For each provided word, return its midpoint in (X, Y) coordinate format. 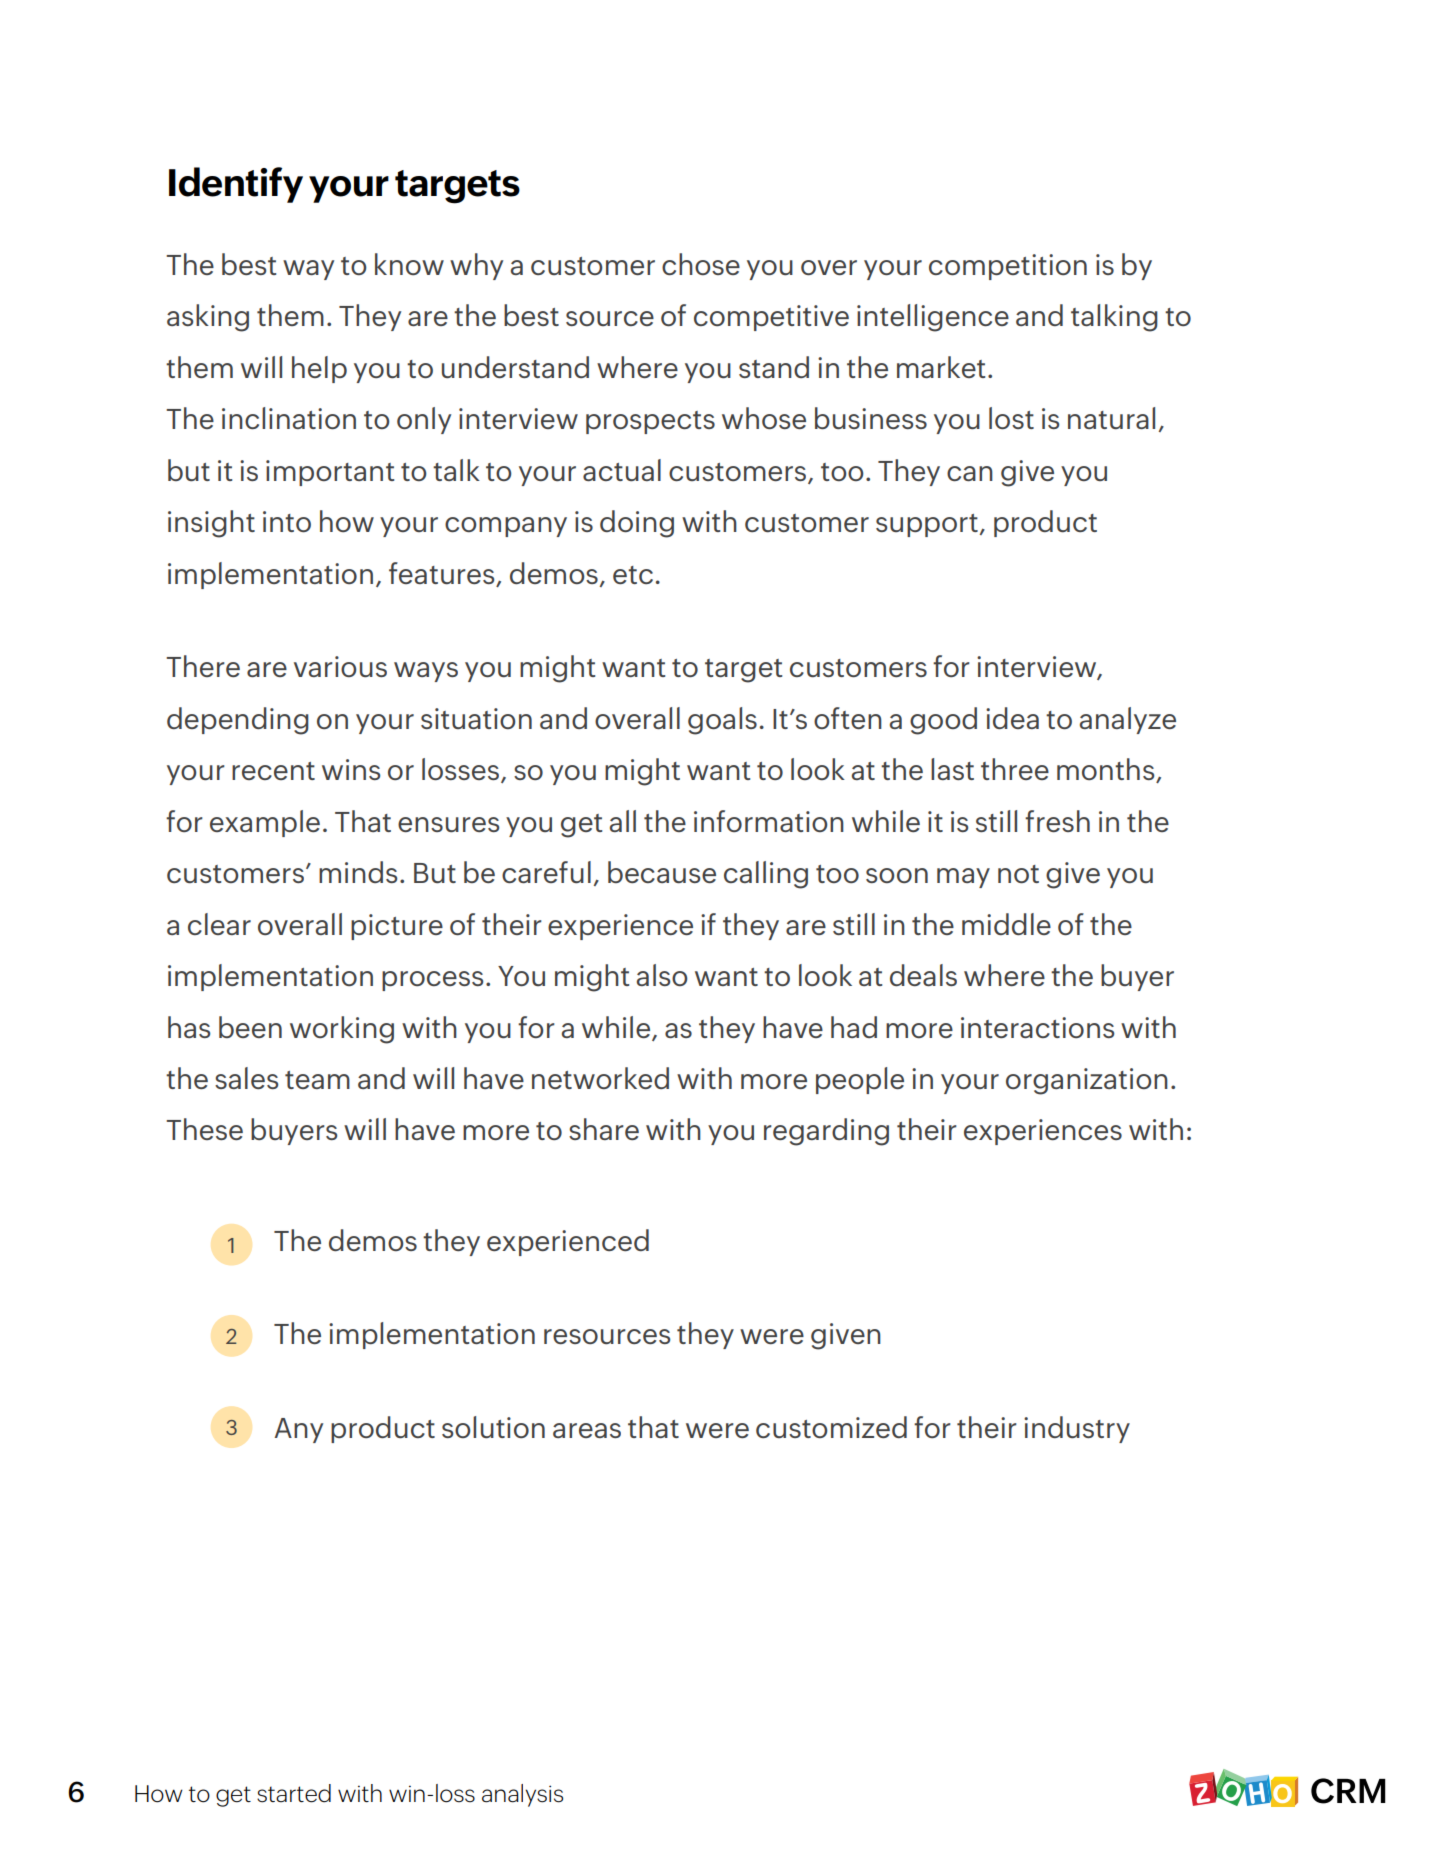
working (342, 1030)
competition (1008, 267)
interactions (1037, 1027)
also (662, 975)
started (294, 1793)
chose (701, 264)
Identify (236, 185)
